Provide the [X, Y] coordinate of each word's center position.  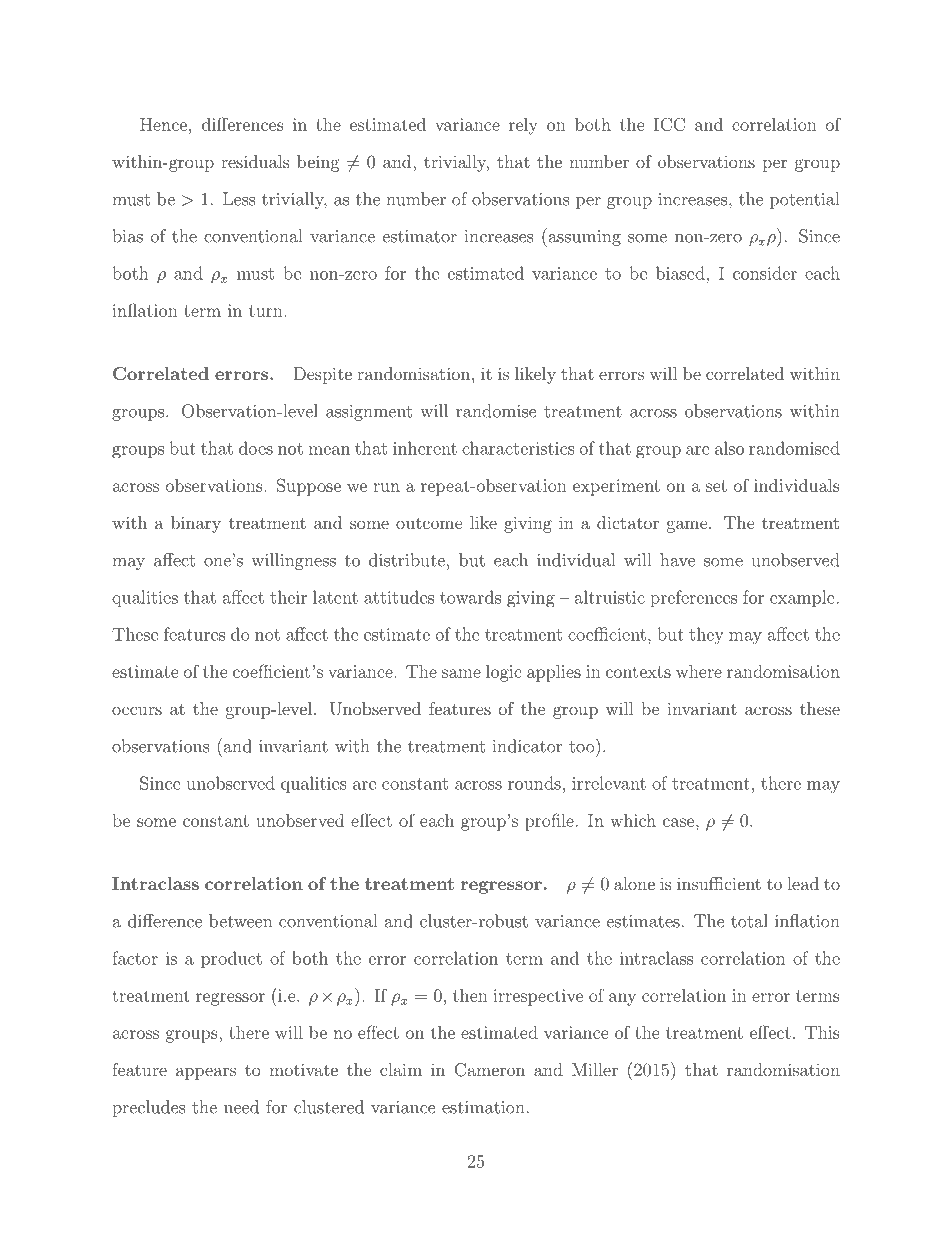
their [288, 597]
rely [523, 126]
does [256, 448]
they [706, 636]
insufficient [719, 883]
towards [470, 597]
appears [206, 1073]
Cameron [489, 1070]
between [240, 921]
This [822, 1032]
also [729, 448]
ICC [669, 124]
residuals [255, 161]
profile [549, 822]
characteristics [518, 448]
